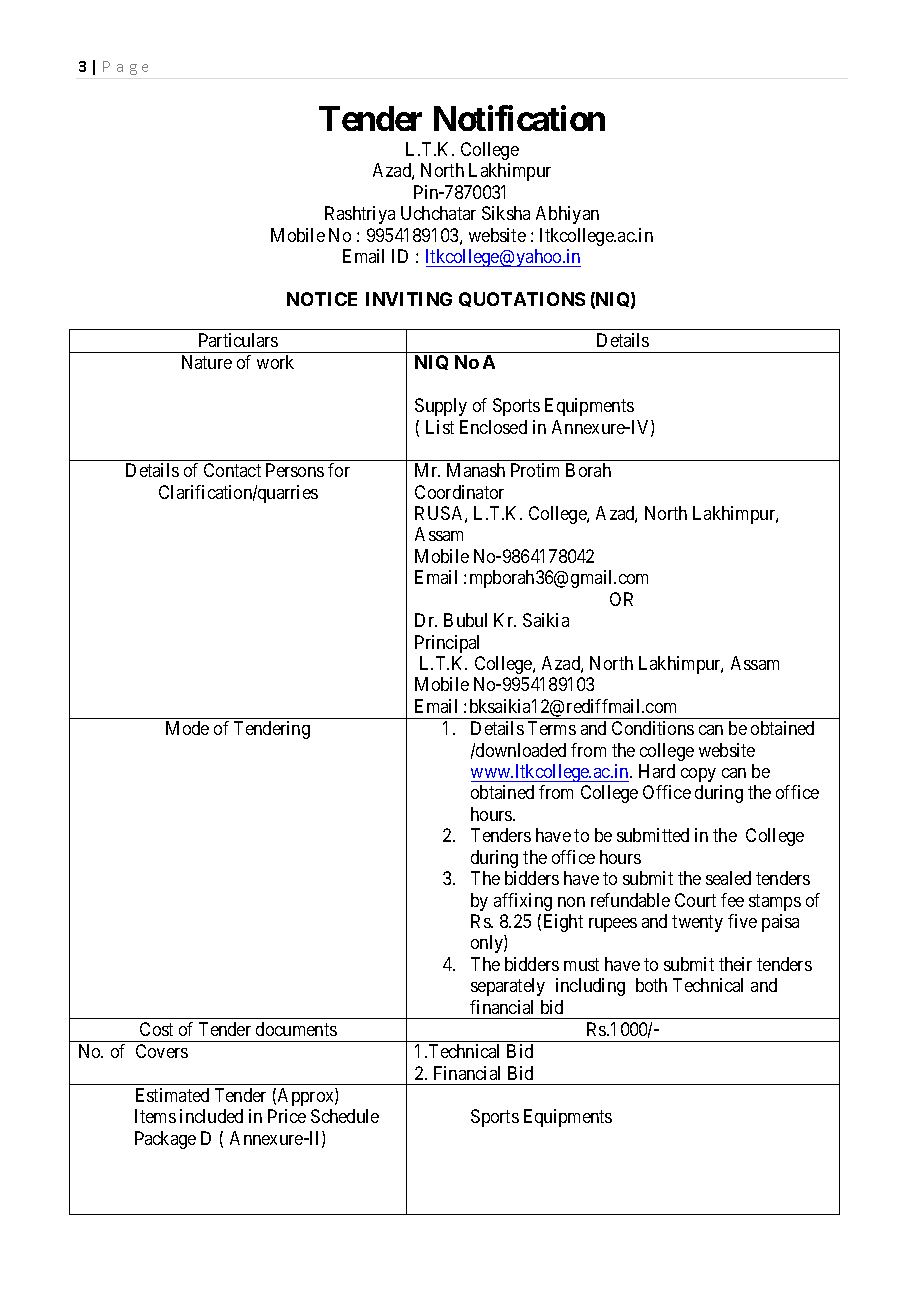 Image resolution: width=924 pixels, height=1307 pixels. Describe the element at coordinates (523, 902) in the document. I see `affixing` at that location.
